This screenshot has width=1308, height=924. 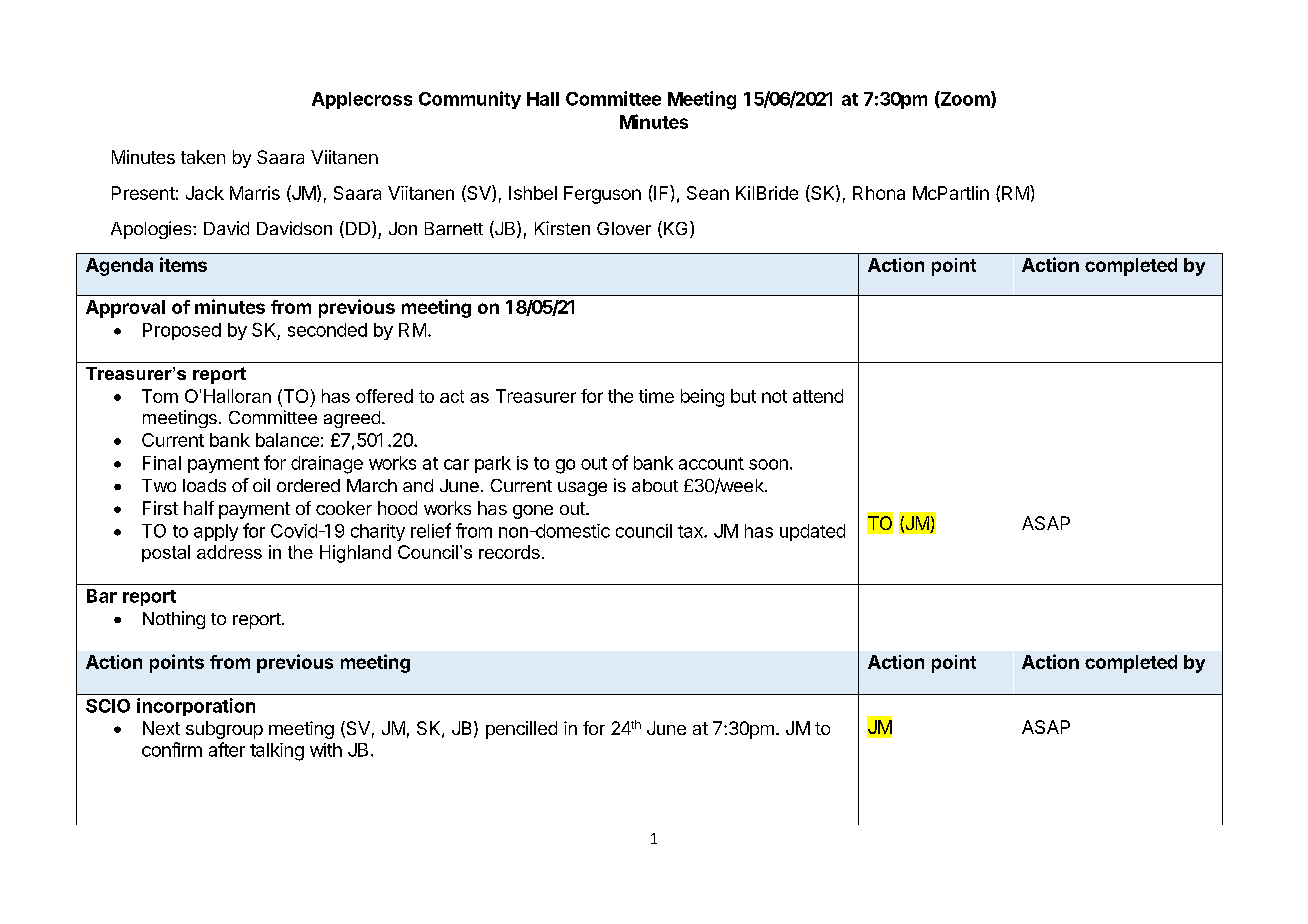 I want to click on Sean, so click(x=708, y=193).
